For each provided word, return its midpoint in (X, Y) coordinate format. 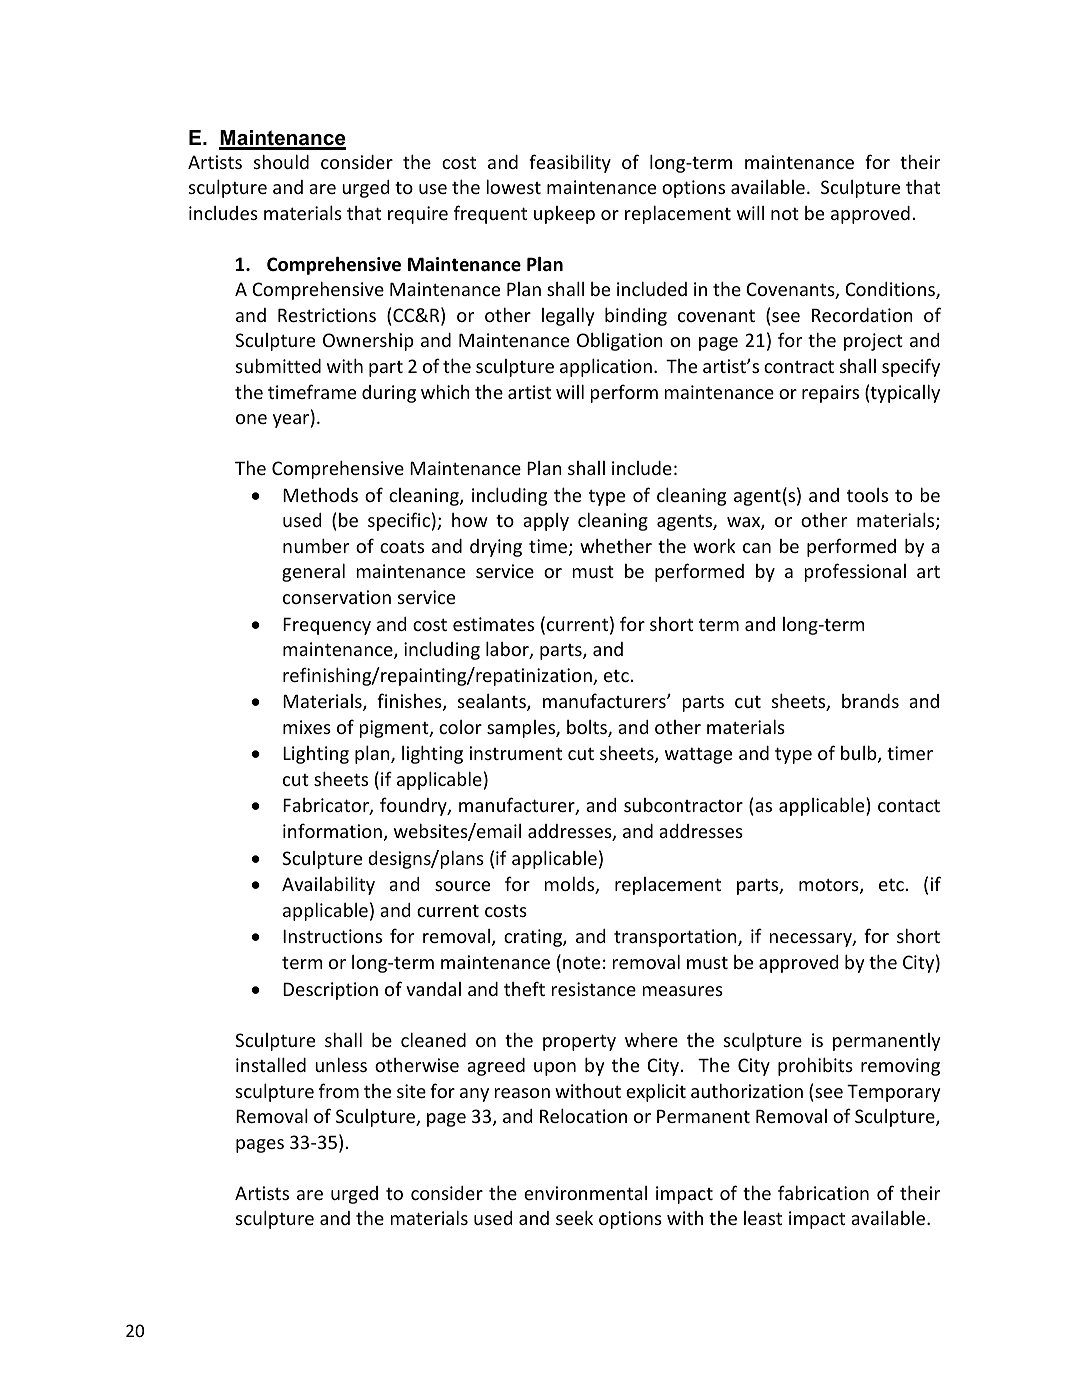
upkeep (564, 215)
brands (870, 701)
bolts (588, 728)
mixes (307, 727)
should (281, 161)
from (339, 1090)
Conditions (891, 290)
